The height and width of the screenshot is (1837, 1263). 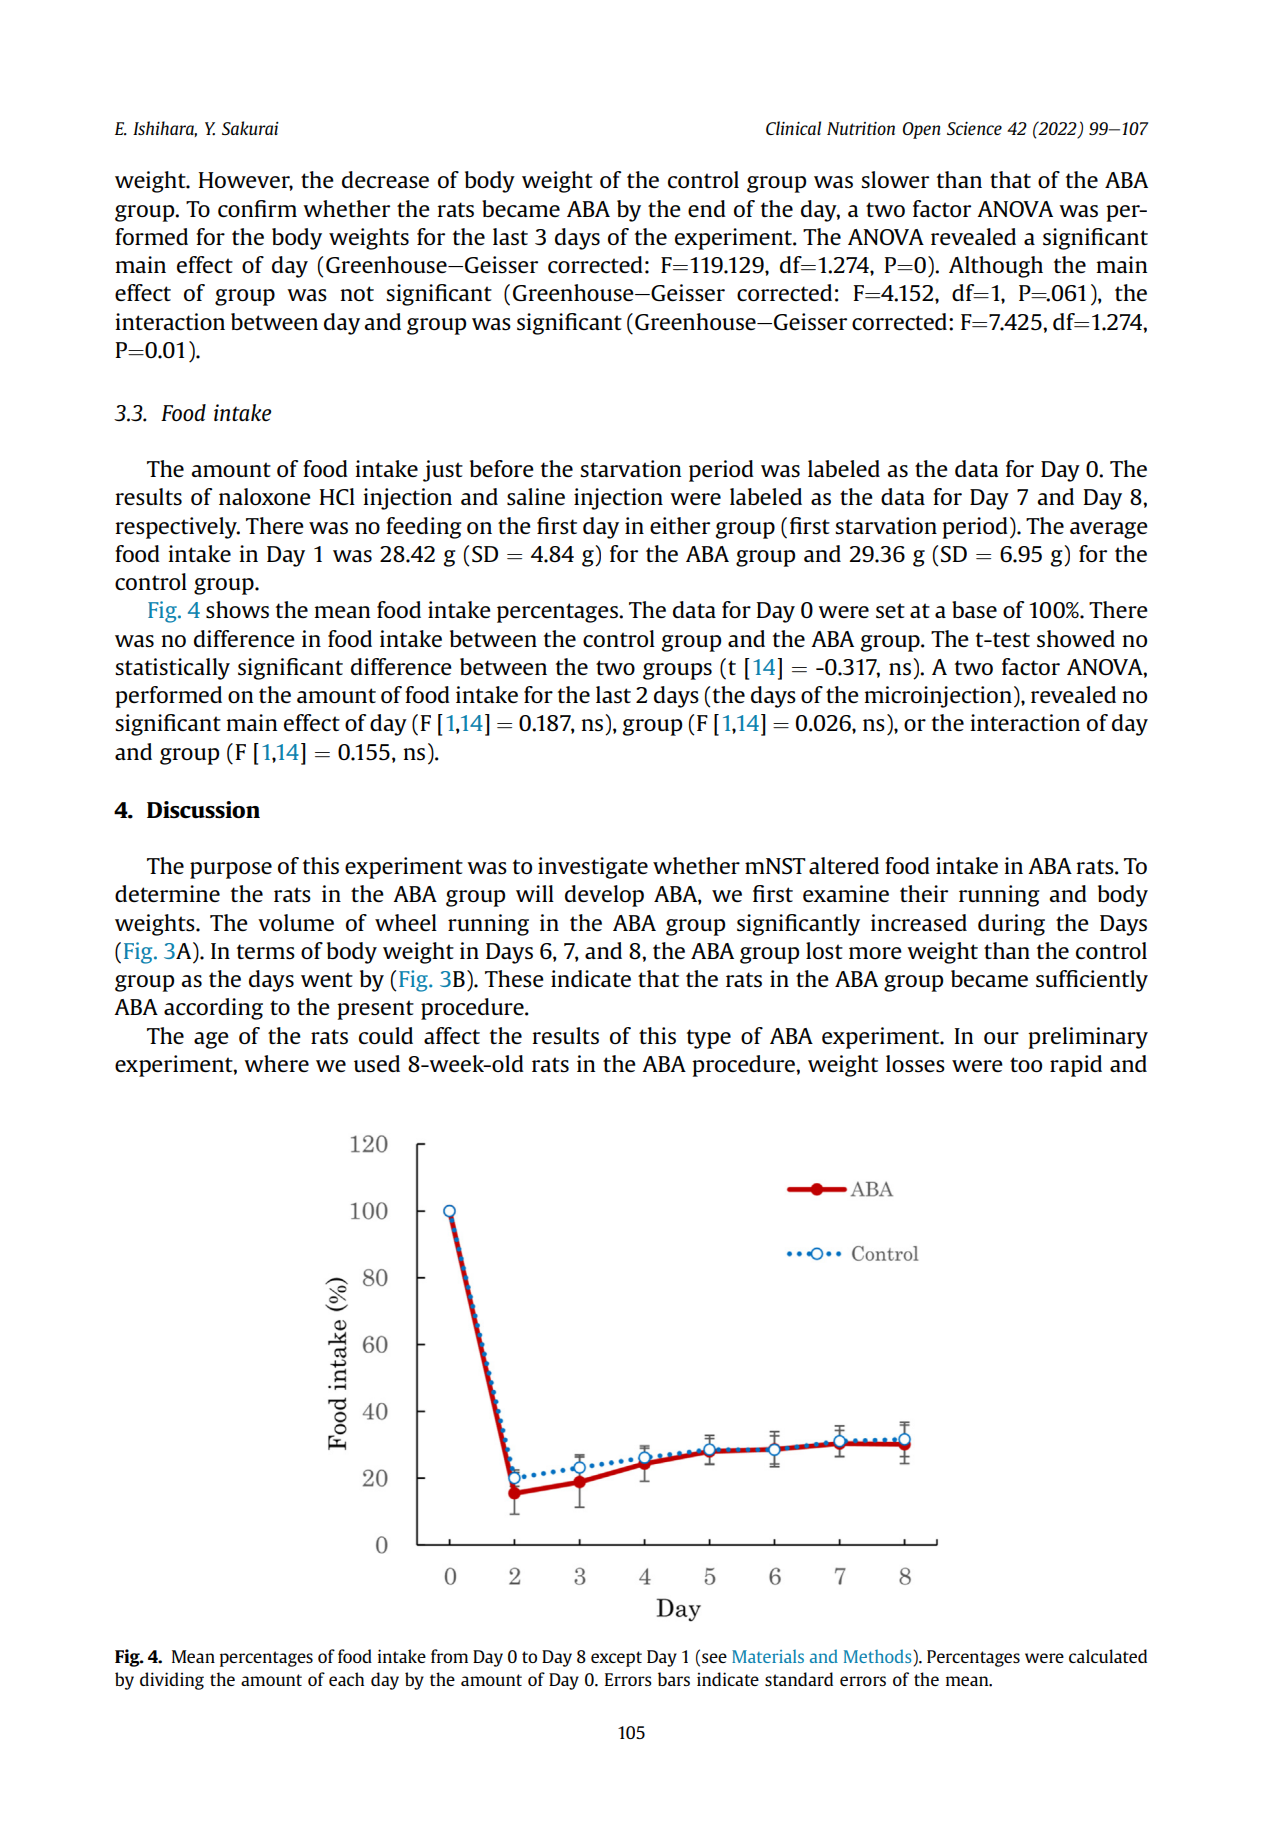 What do you see at coordinates (296, 922) in the screenshot?
I see `volume` at bounding box center [296, 922].
